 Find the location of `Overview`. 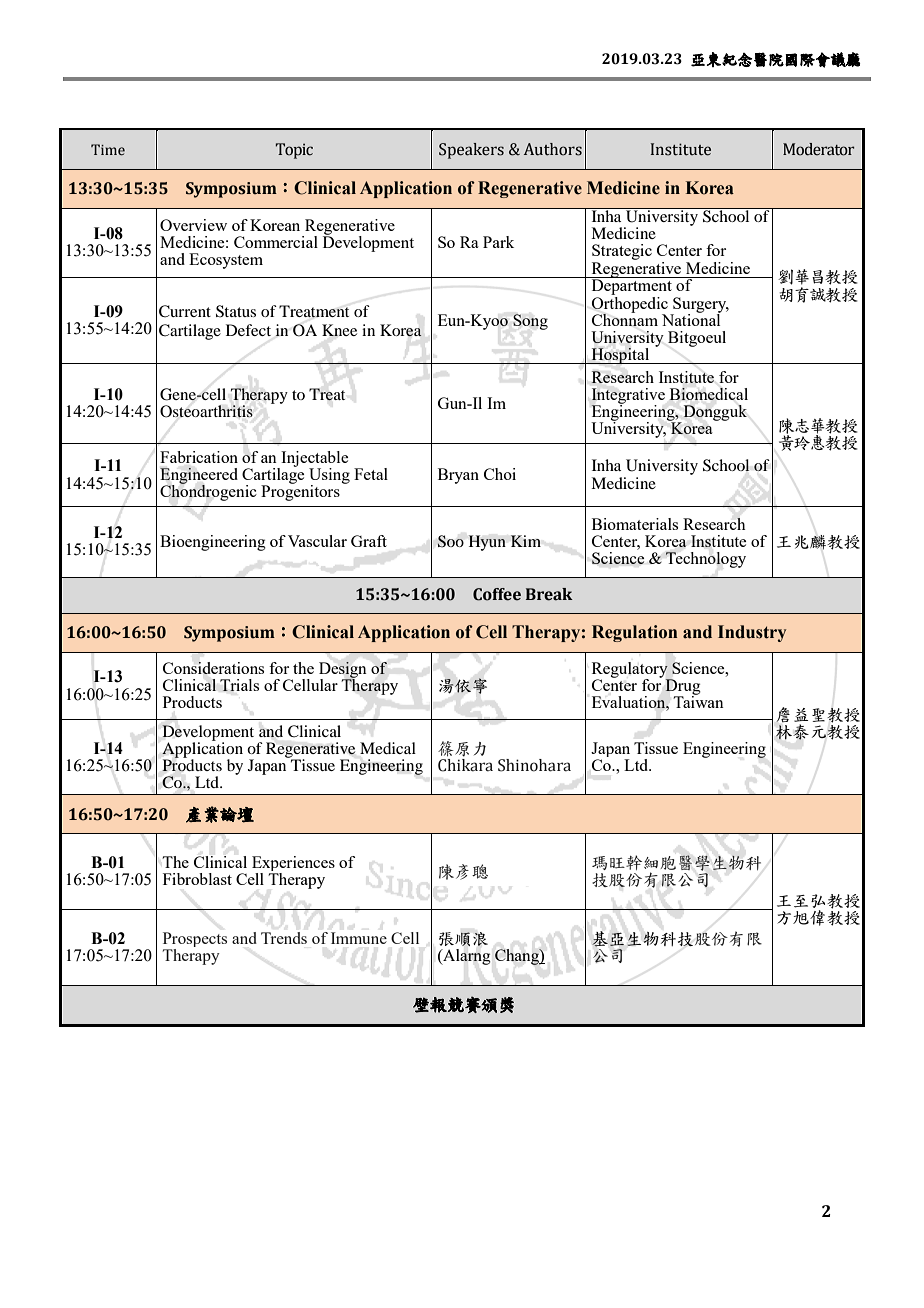

Overview is located at coordinates (193, 225).
